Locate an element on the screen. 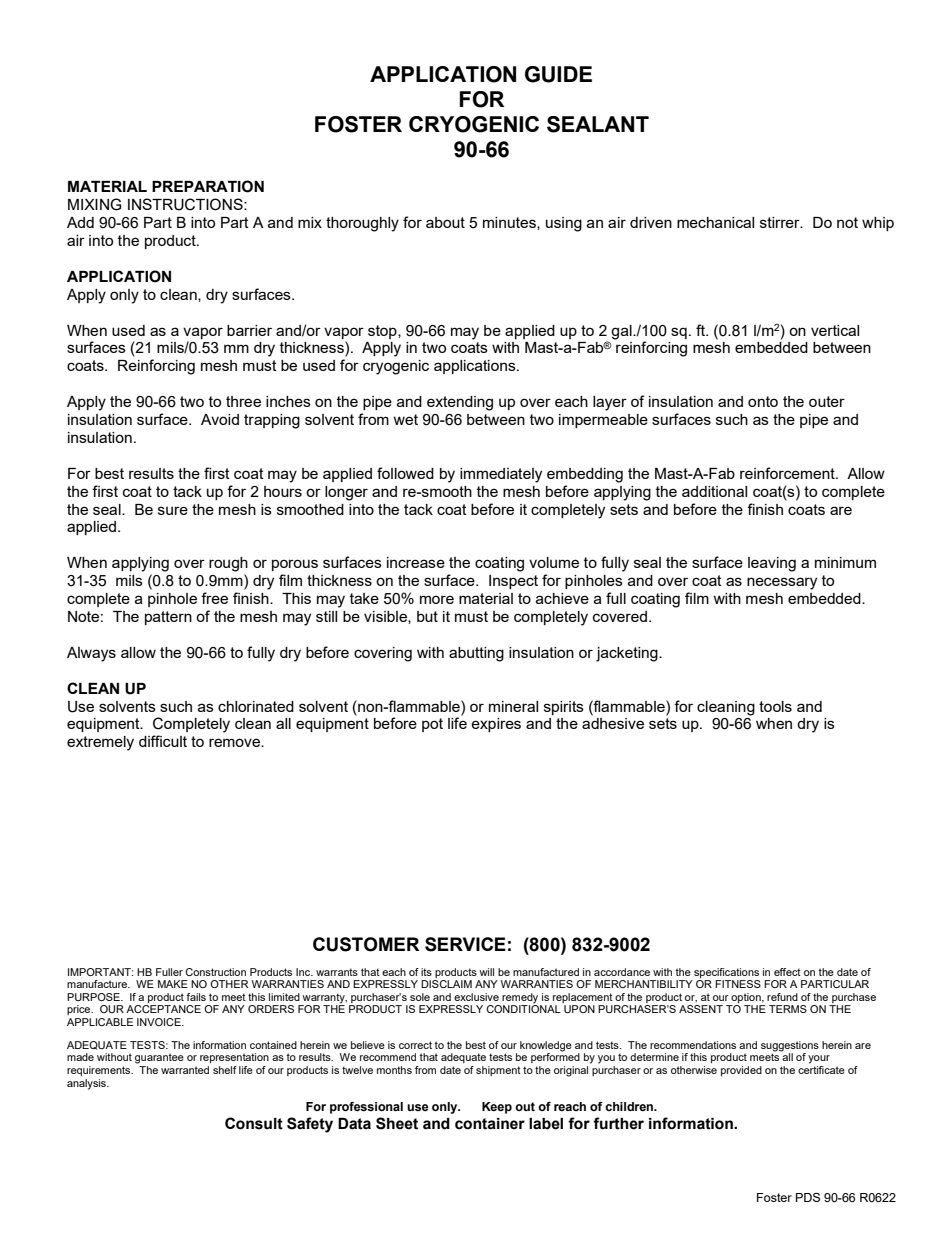  Consult is located at coordinates (254, 1123).
